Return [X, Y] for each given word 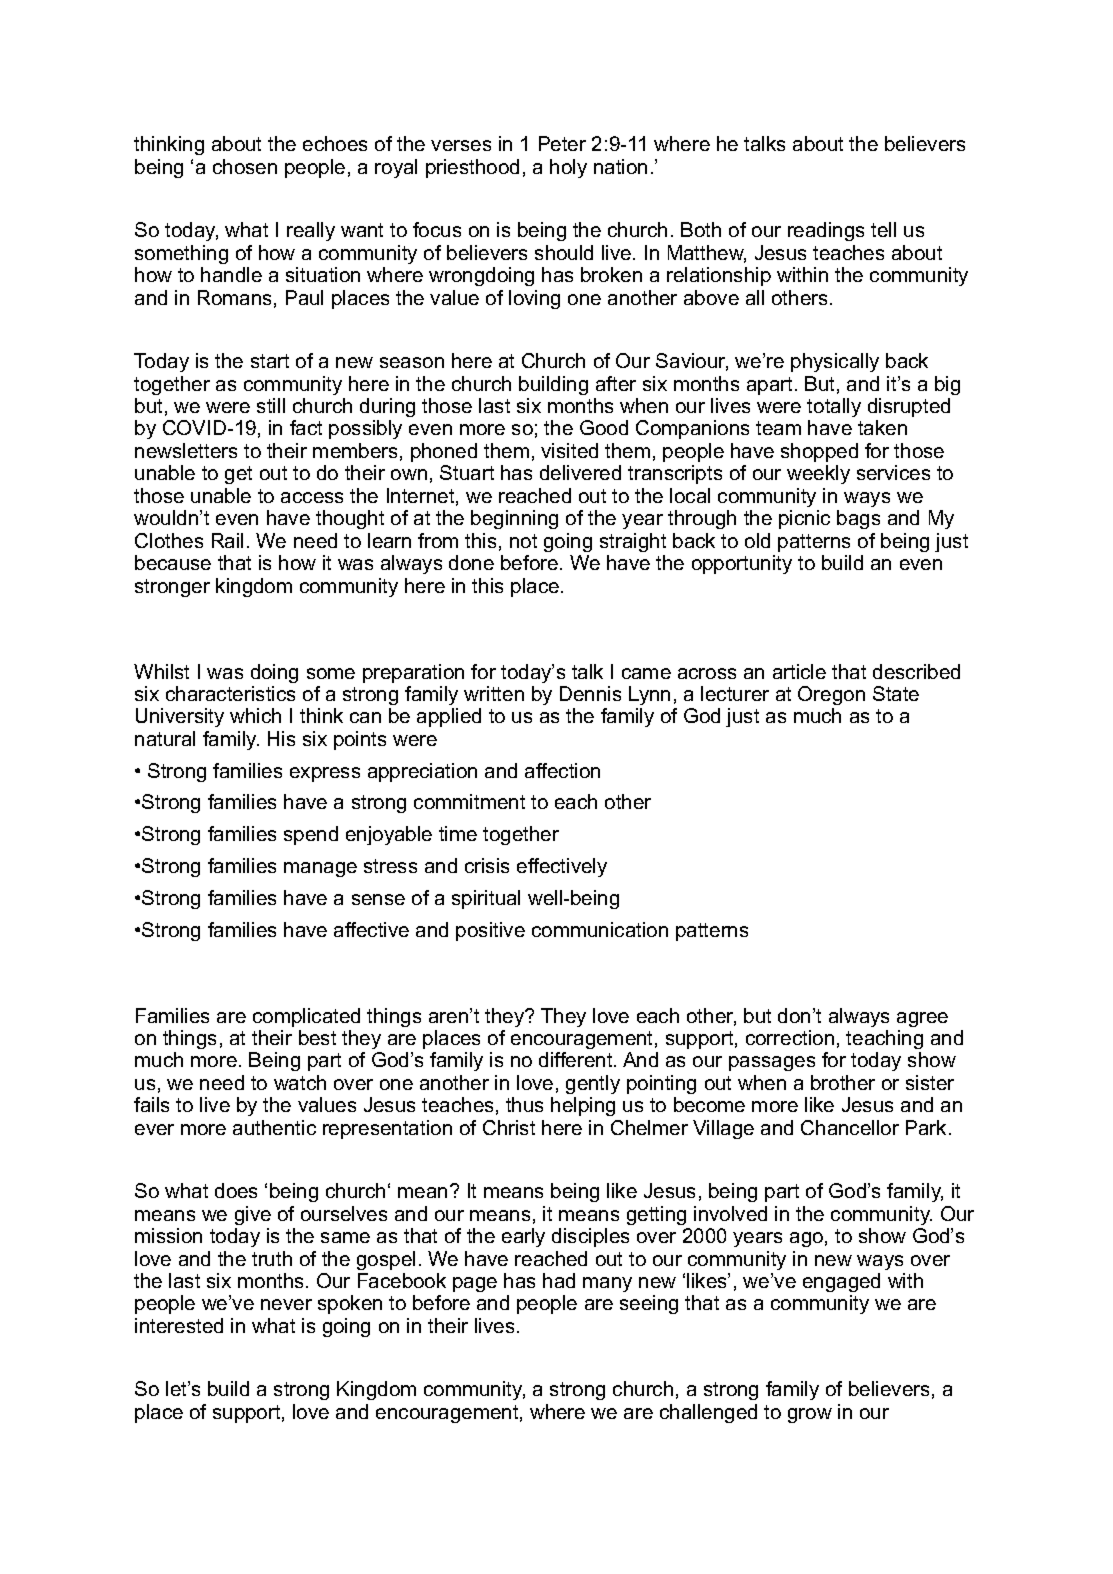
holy [568, 168]
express [325, 774]
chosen [245, 166]
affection [562, 770]
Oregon [831, 695]
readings [826, 231]
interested [179, 1325]
